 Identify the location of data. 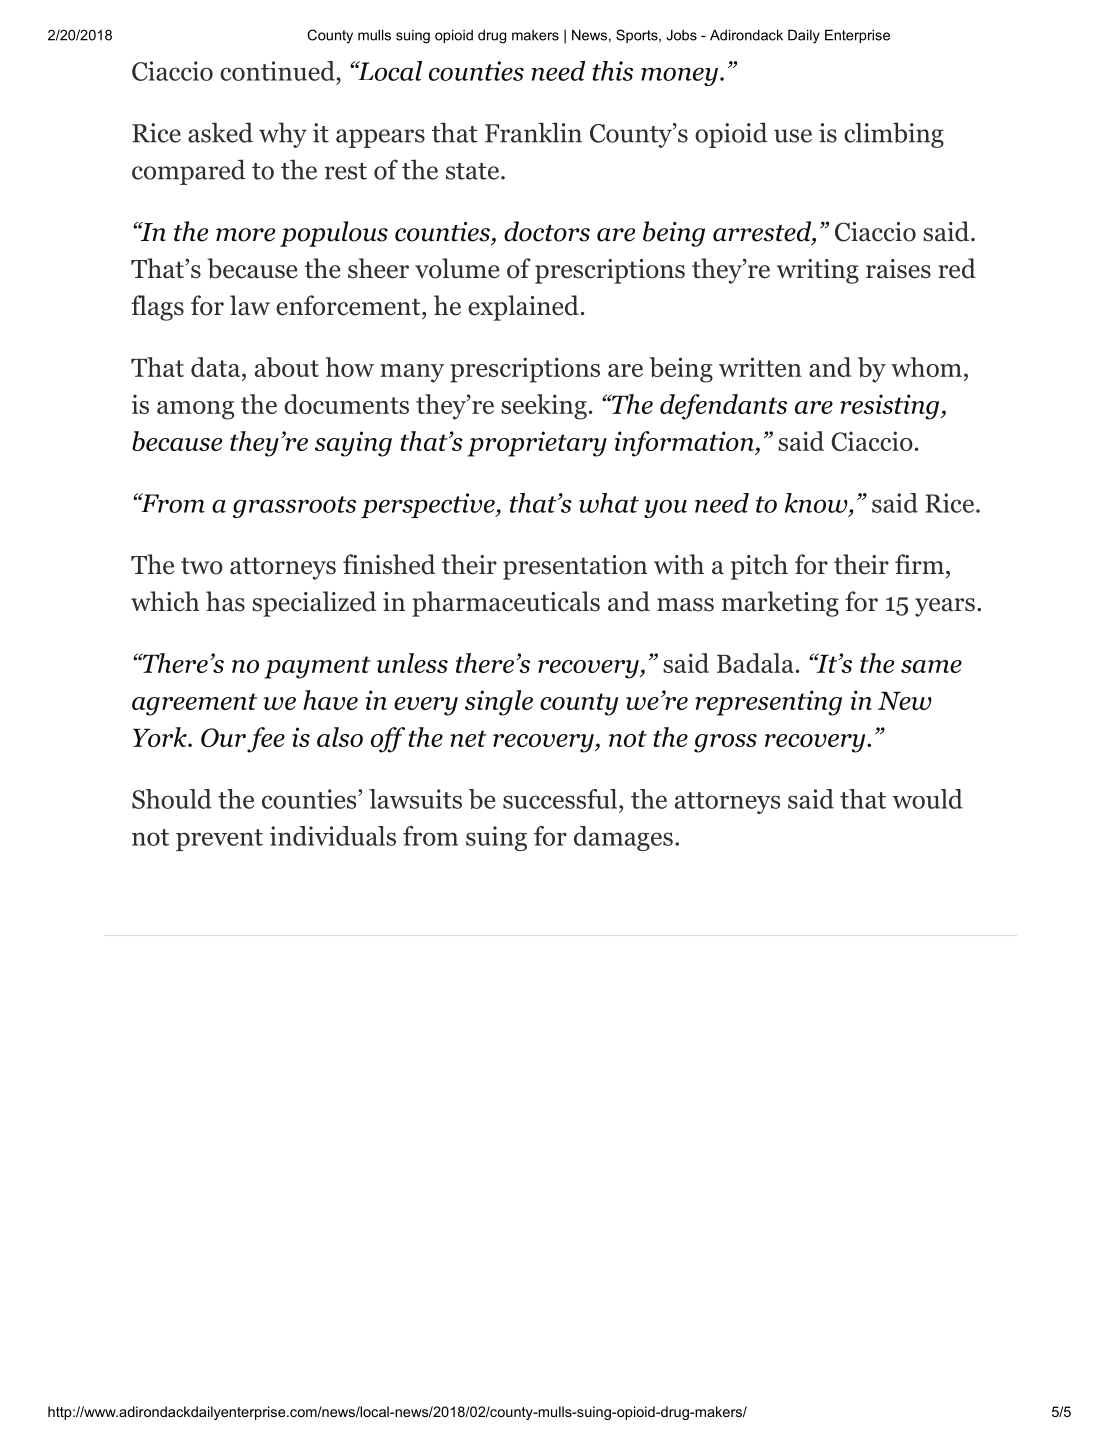
(217, 367).
